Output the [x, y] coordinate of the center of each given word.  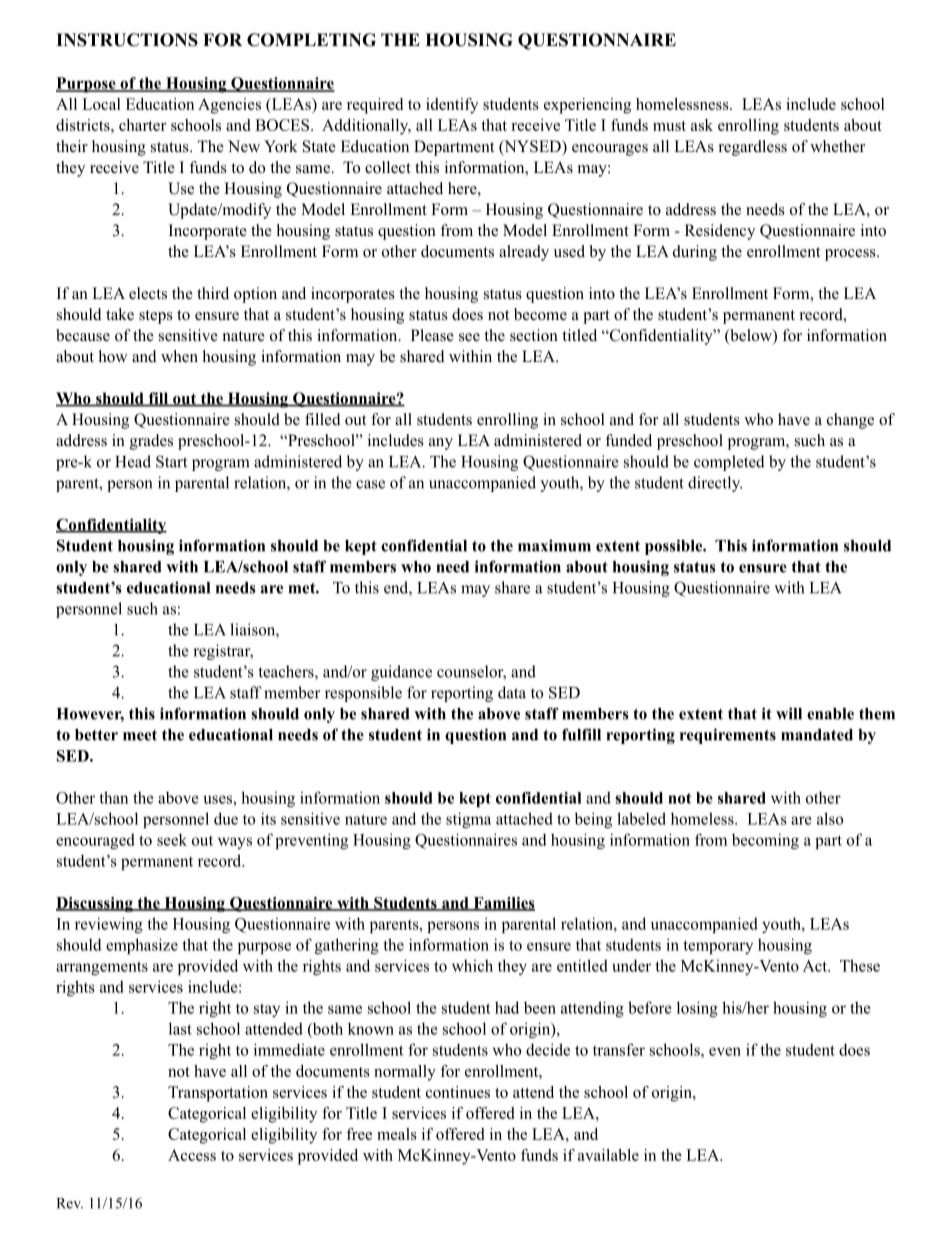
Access [192, 1155]
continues [458, 1092]
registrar [223, 652]
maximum [554, 545]
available [608, 1155]
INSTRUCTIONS [127, 40]
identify [452, 106]
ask [702, 125]
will [789, 713]
